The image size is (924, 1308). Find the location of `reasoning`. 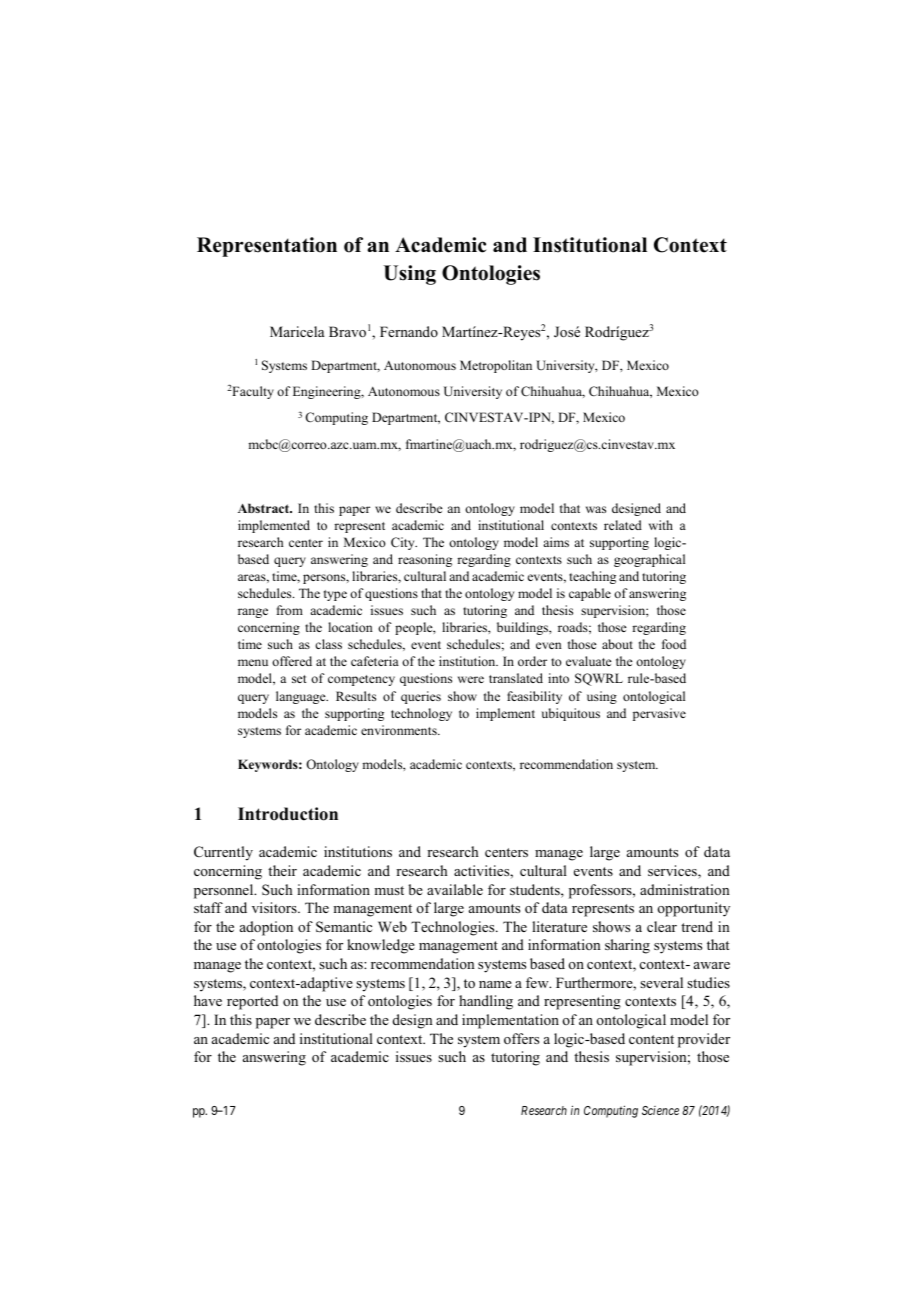

reasoning is located at coordinates (425, 560).
